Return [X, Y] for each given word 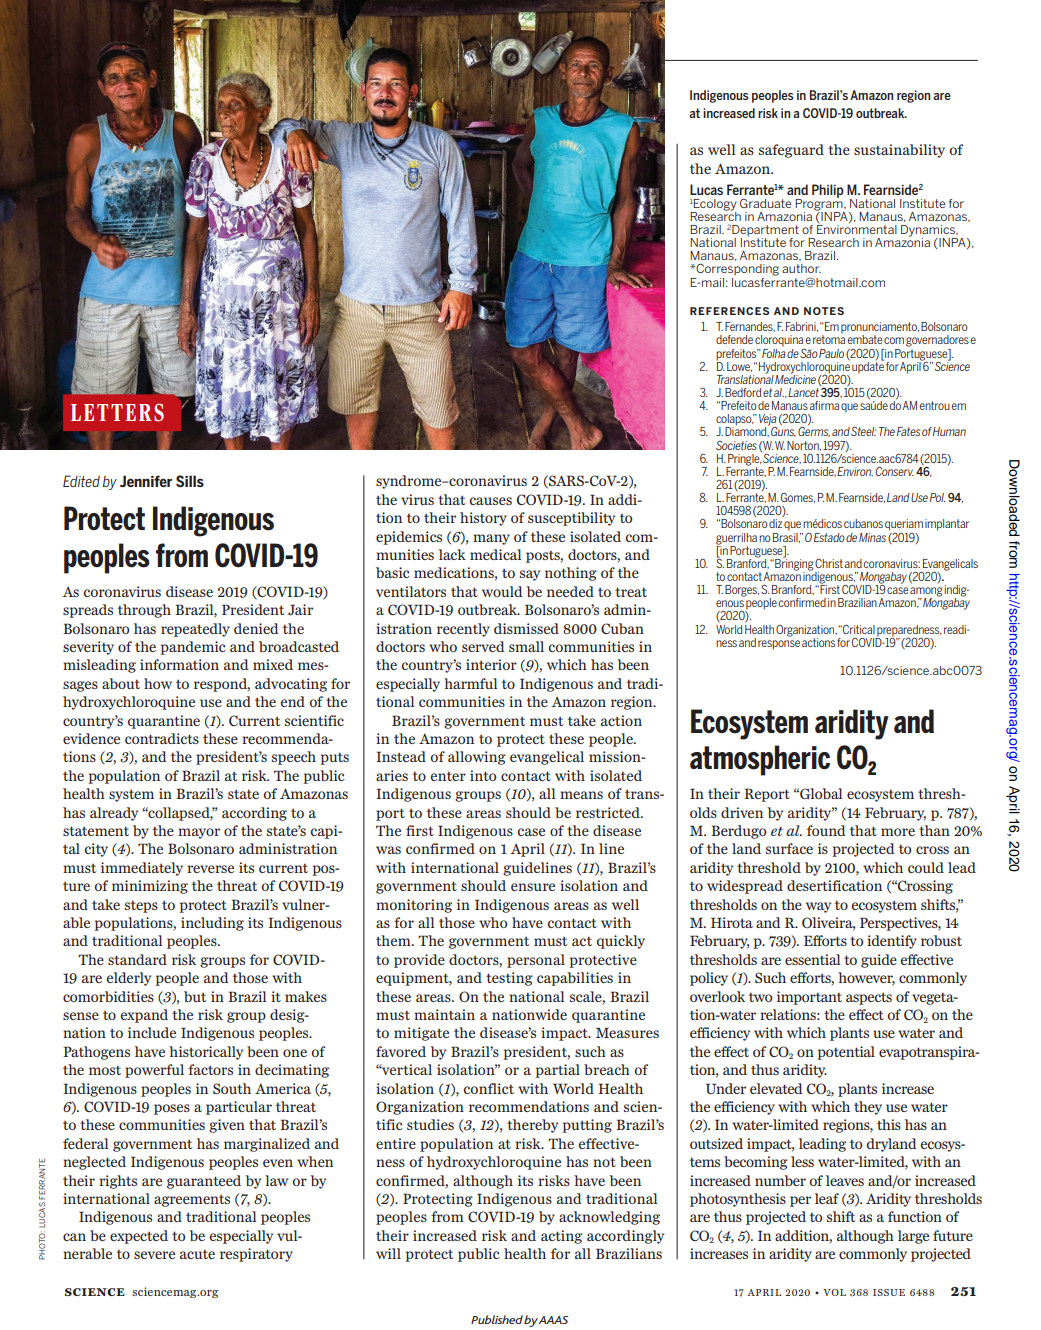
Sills [190, 481]
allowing [477, 758]
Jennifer [146, 481]
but [195, 996]
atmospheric [760, 760]
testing [509, 979]
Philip [828, 191]
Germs [814, 431]
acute [197, 1254]
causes [490, 501]
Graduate [765, 203]
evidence [91, 738]
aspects [869, 999]
